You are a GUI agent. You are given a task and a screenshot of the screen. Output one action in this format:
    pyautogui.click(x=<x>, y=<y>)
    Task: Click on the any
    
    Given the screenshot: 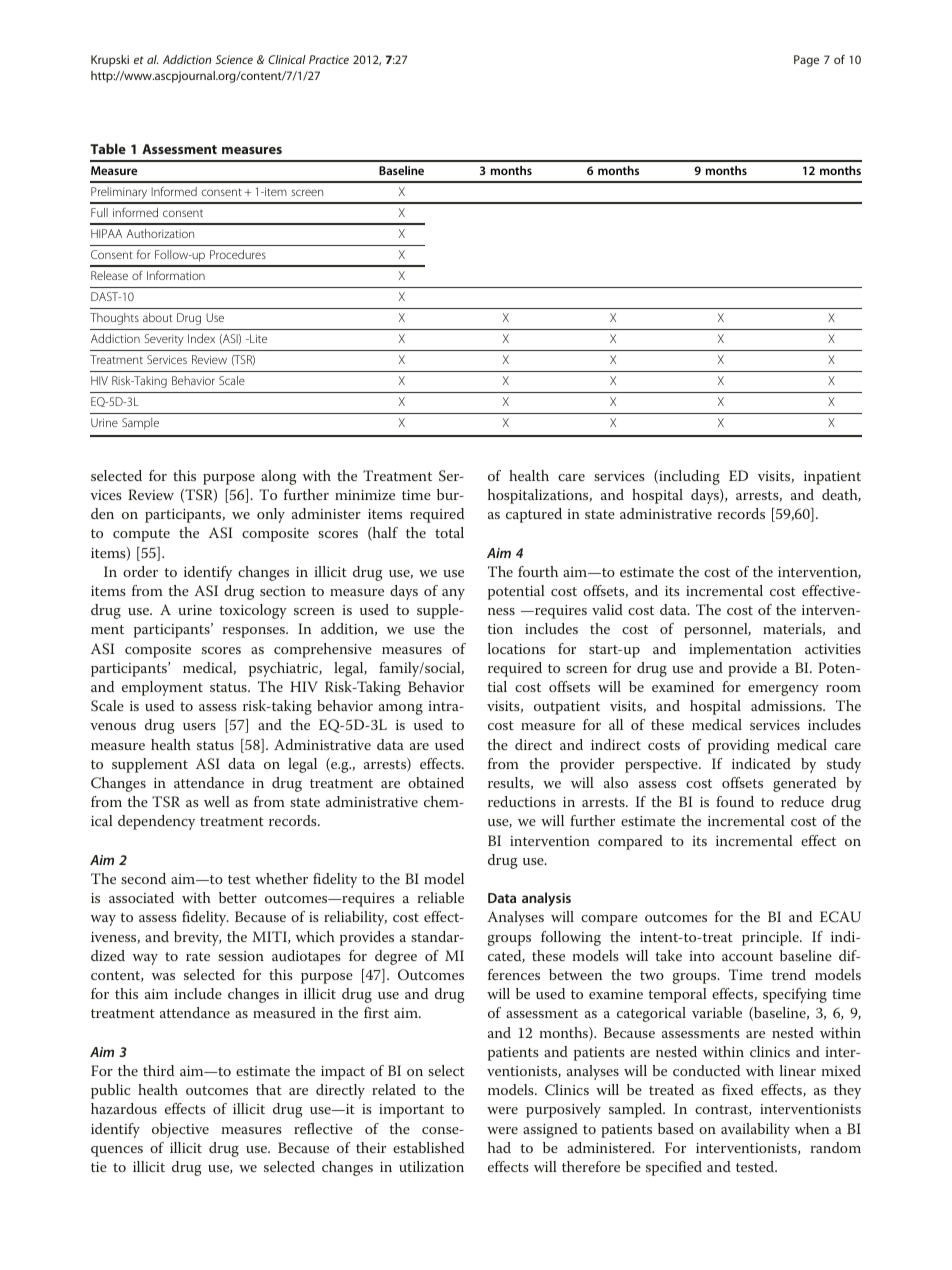 What is the action you would take?
    pyautogui.click(x=453, y=594)
